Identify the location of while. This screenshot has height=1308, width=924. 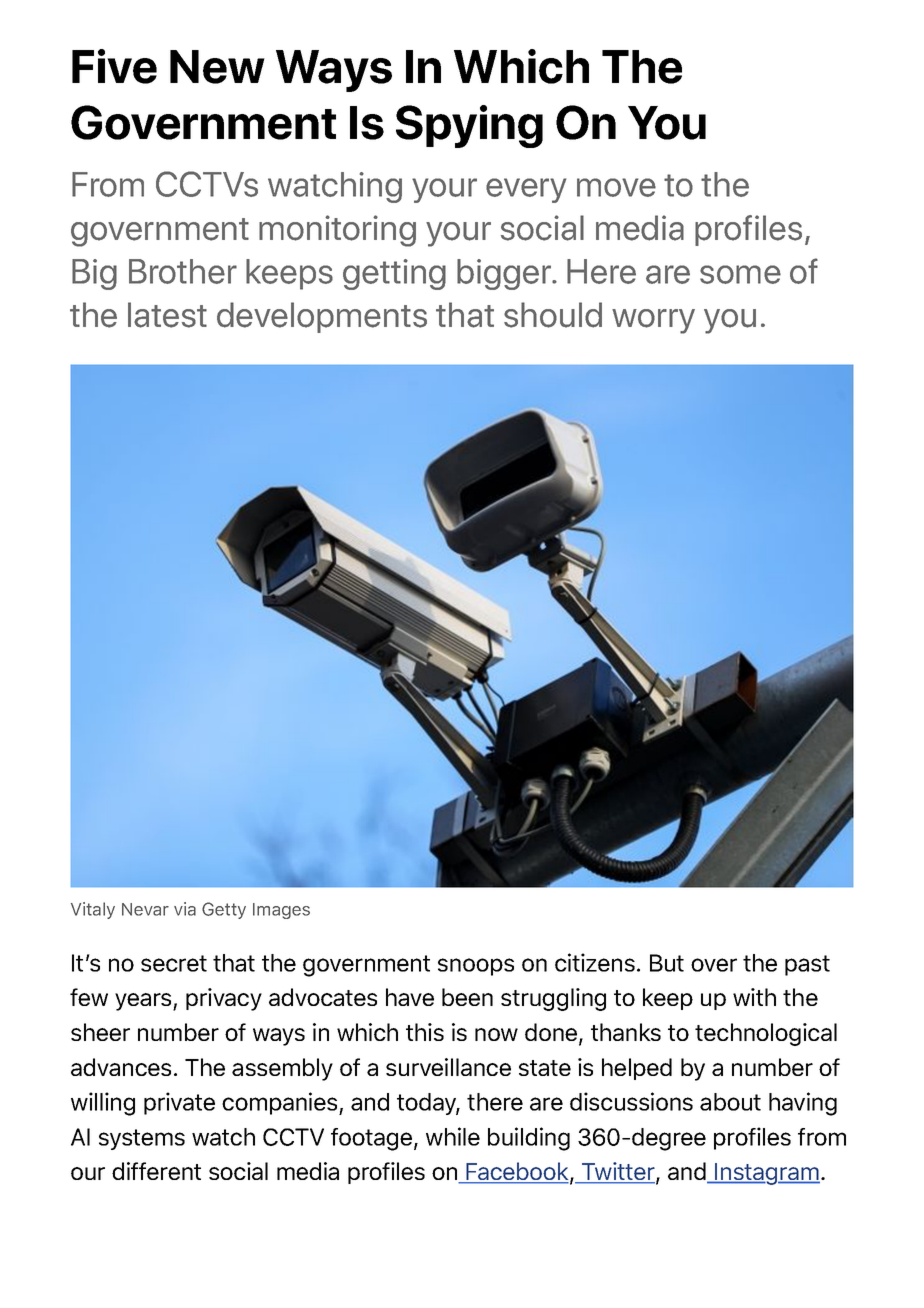
(453, 1136).
